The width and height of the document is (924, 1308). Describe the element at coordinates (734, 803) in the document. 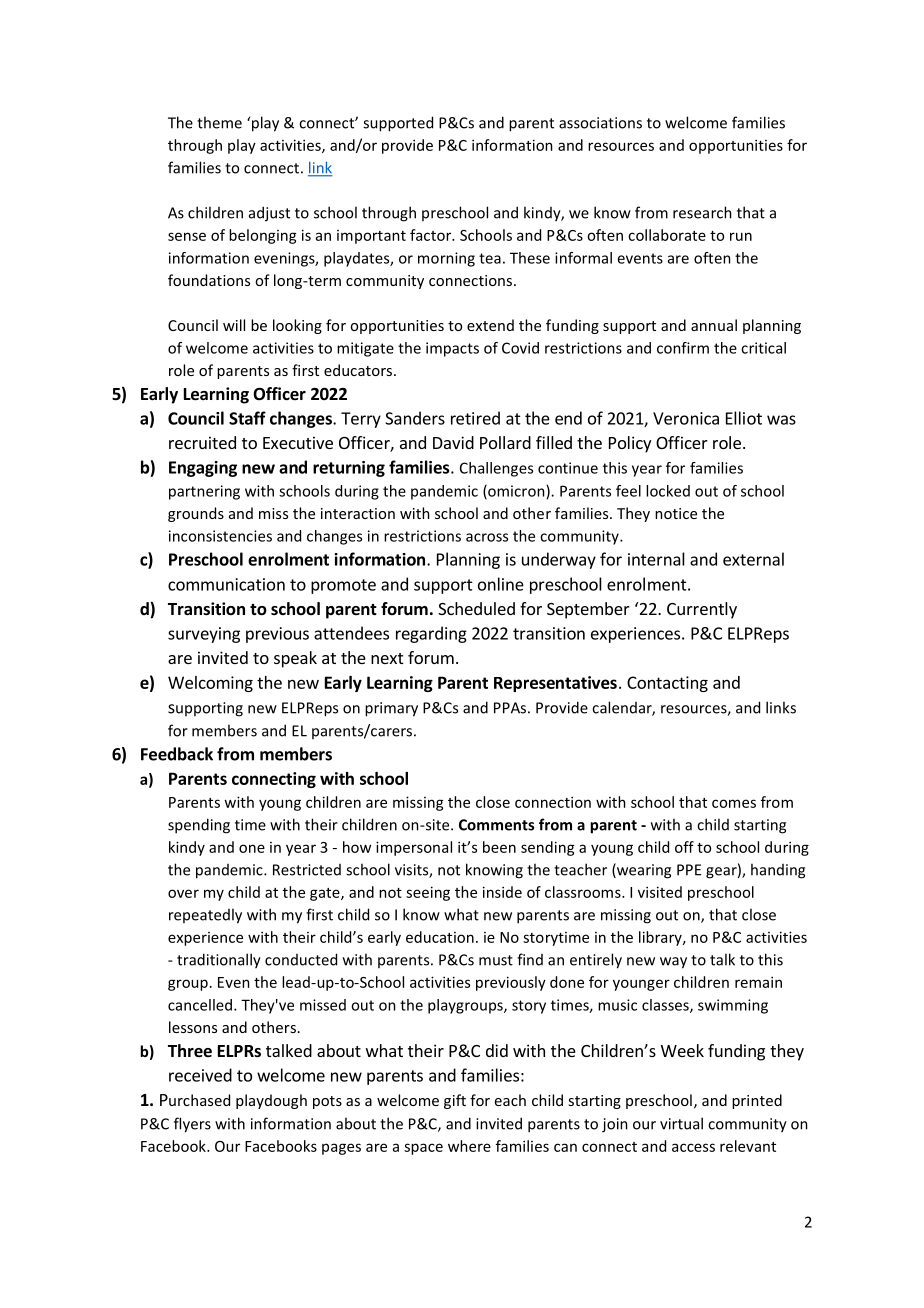

I see `comes` at that location.
